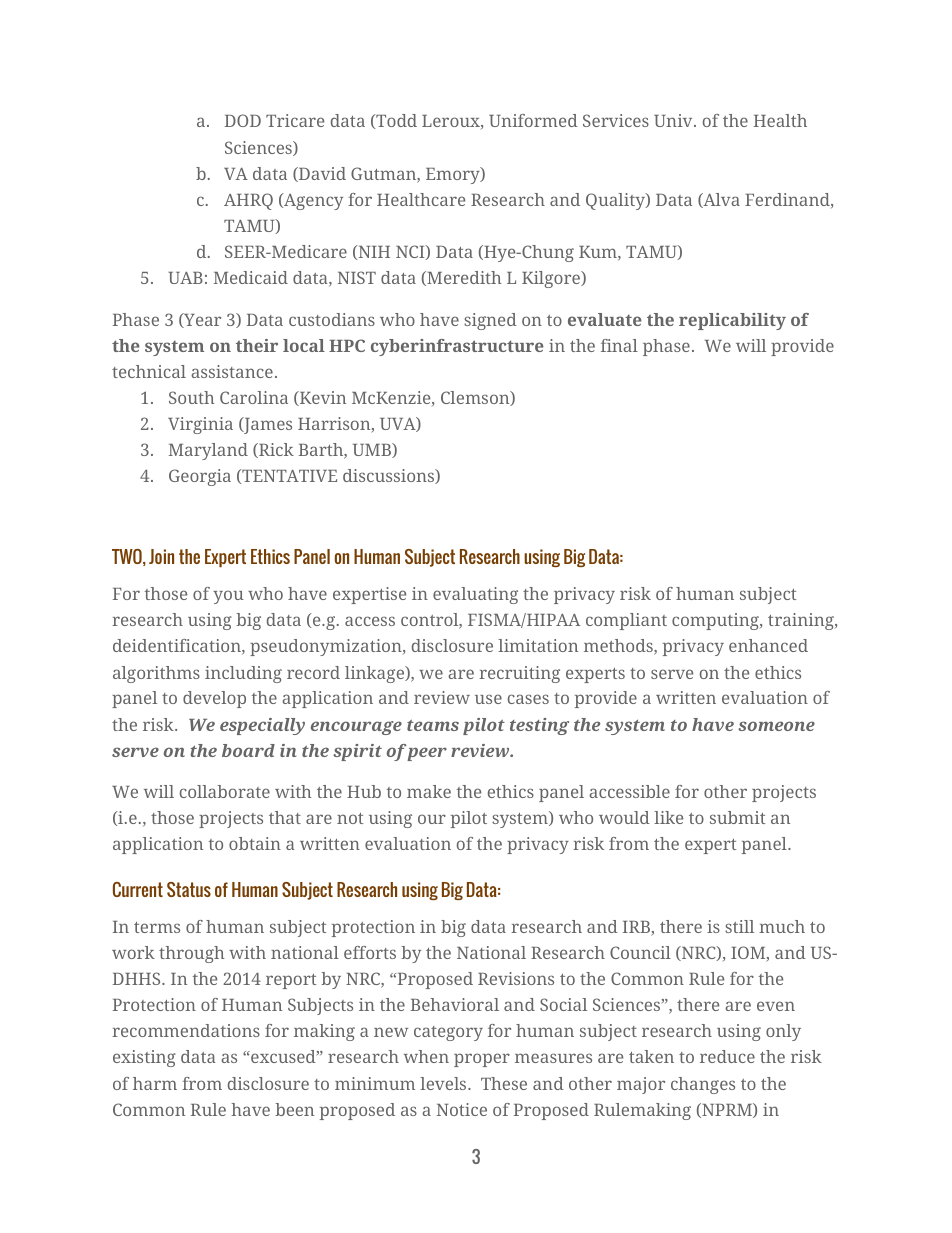 The height and width of the page is (1233, 952). Describe the element at coordinates (674, 120) in the page. I see `Univ` at that location.
